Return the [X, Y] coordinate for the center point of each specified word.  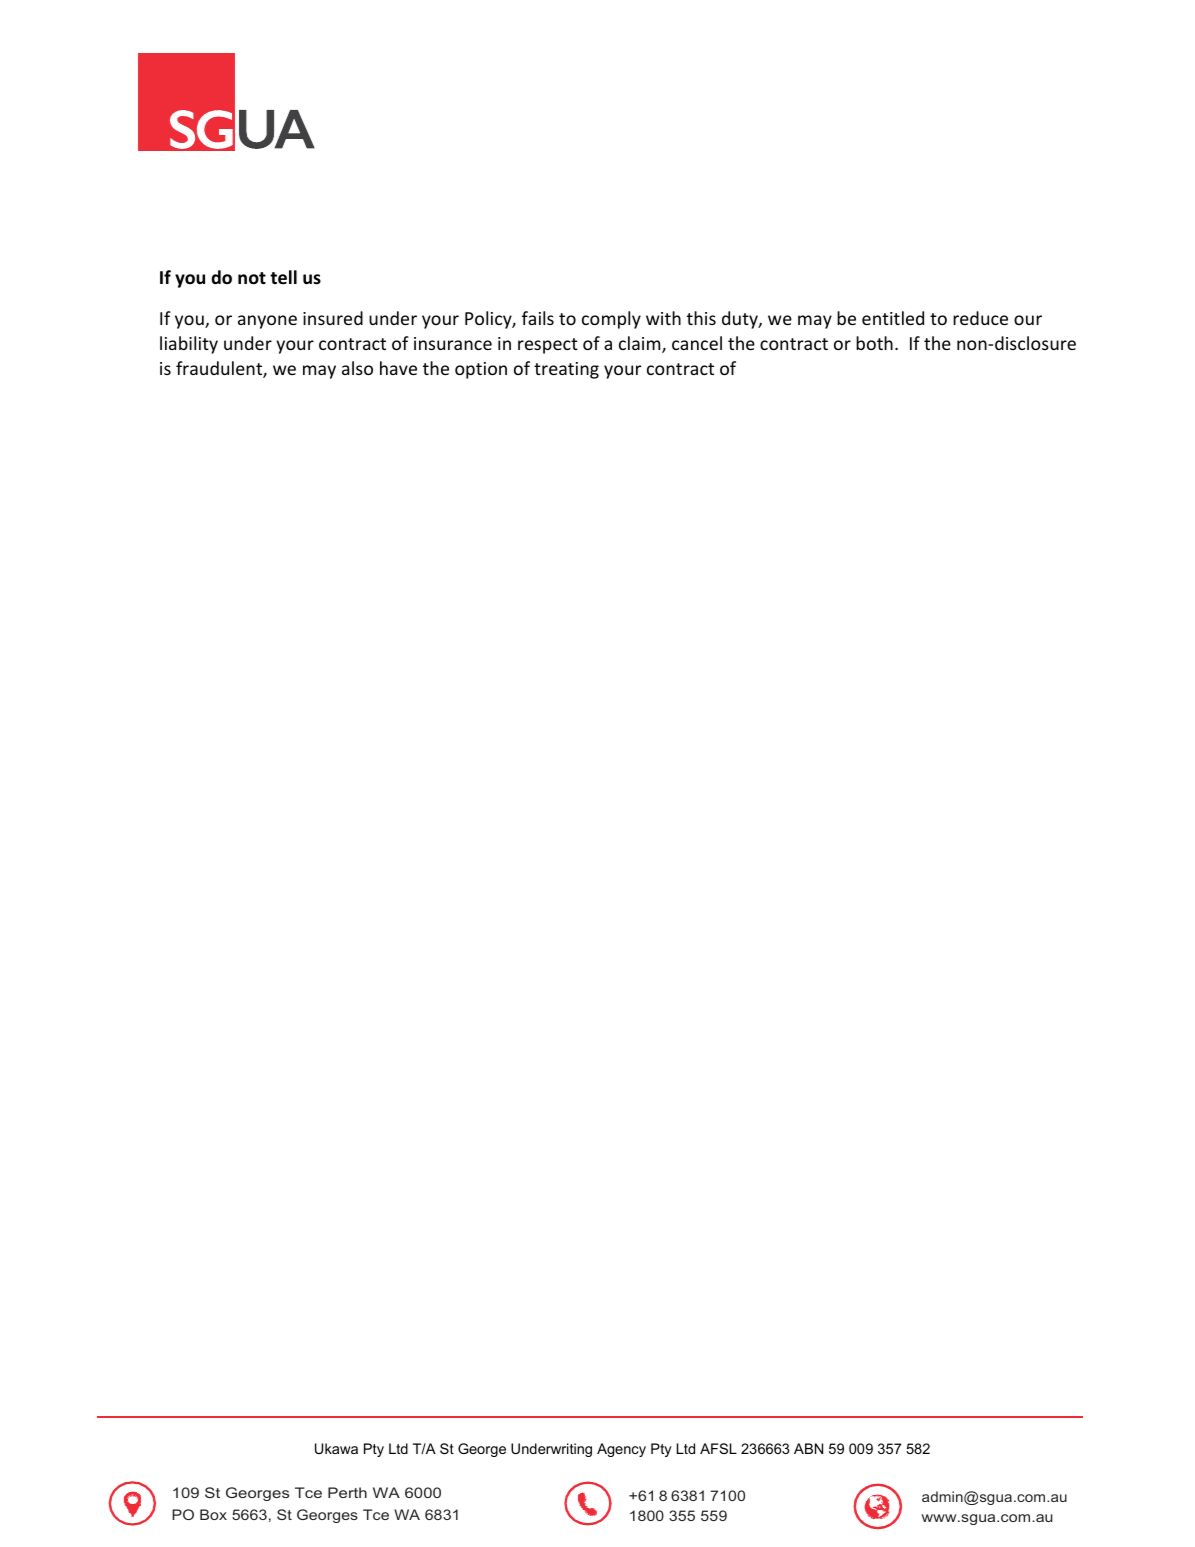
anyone [267, 322]
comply [611, 320]
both [874, 343]
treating [566, 370]
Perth [347, 1492]
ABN [808, 1448]
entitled [893, 318]
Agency [621, 1450]
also [357, 368]
